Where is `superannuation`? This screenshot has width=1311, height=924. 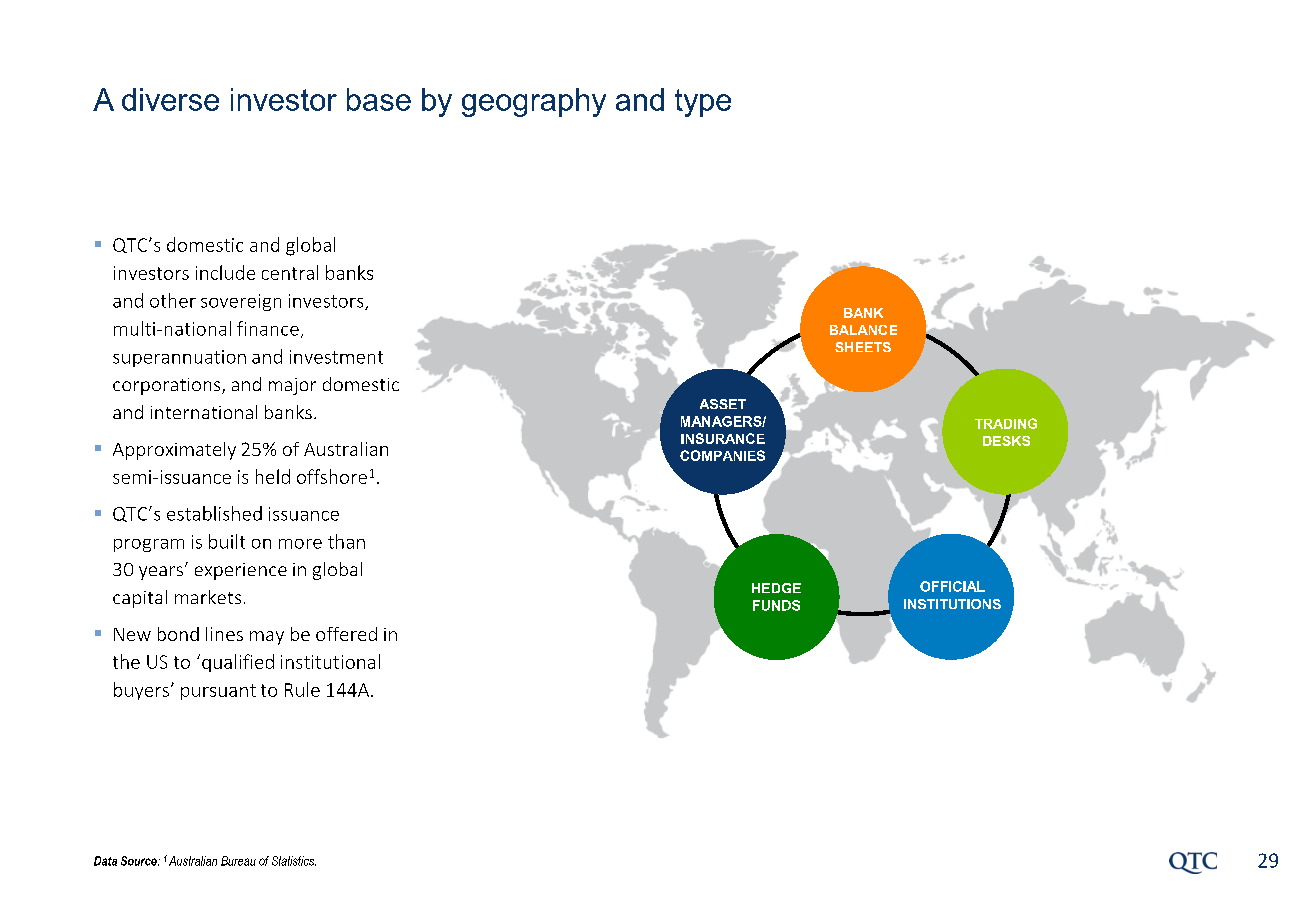 superannuation is located at coordinates (179, 358).
